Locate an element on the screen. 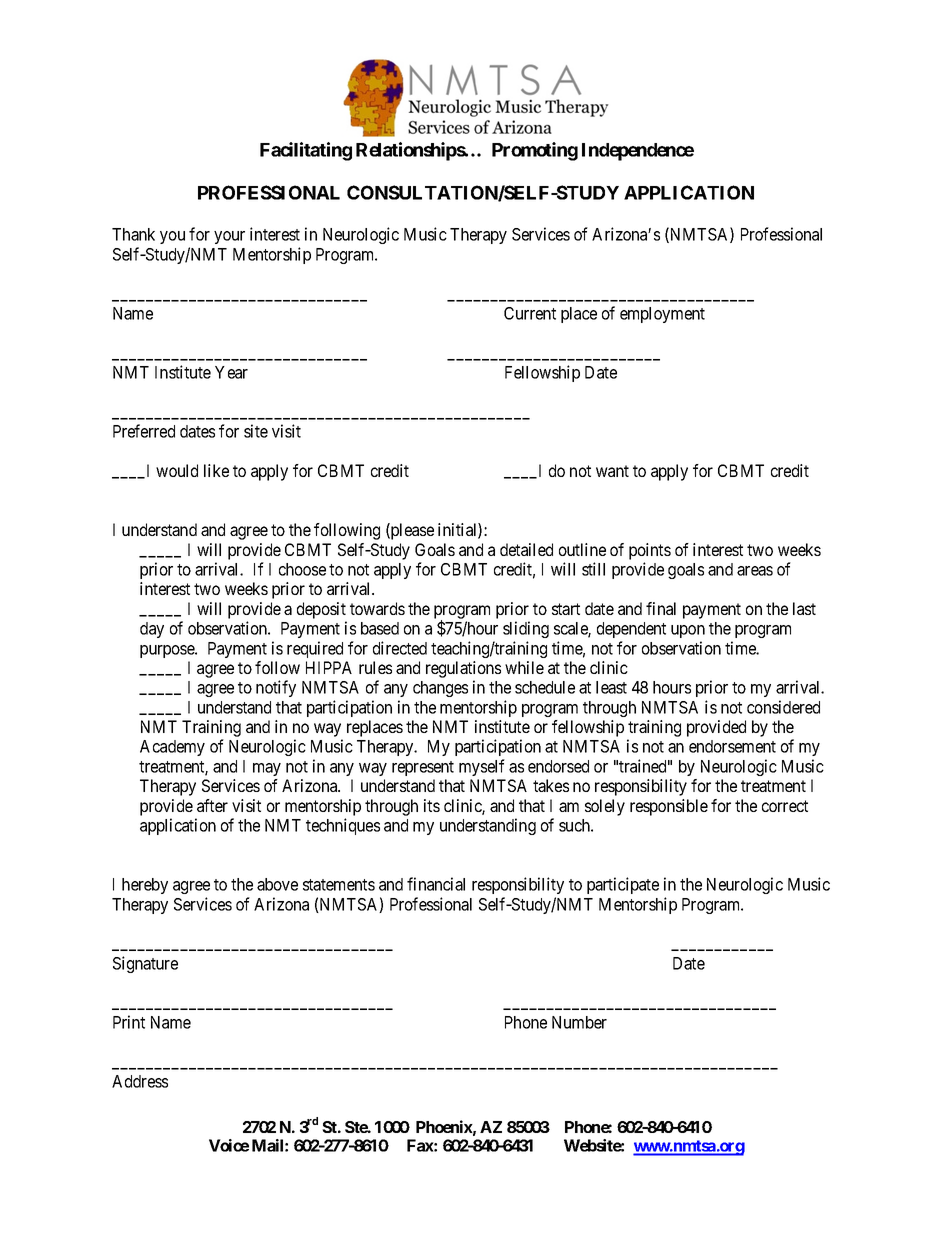 The image size is (952, 1233). Voice is located at coordinates (229, 1145).
